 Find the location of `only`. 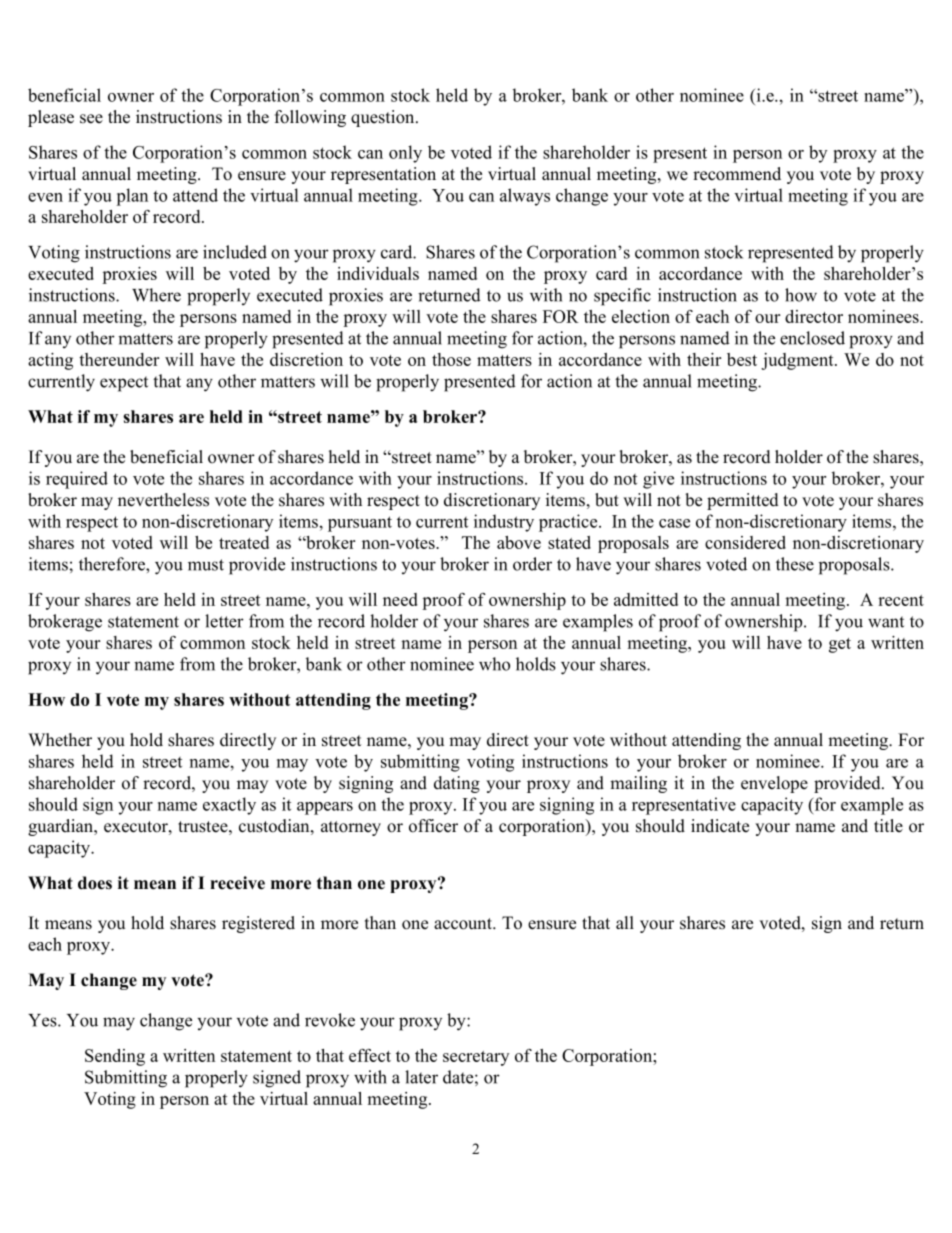

only is located at coordinates (405, 154).
